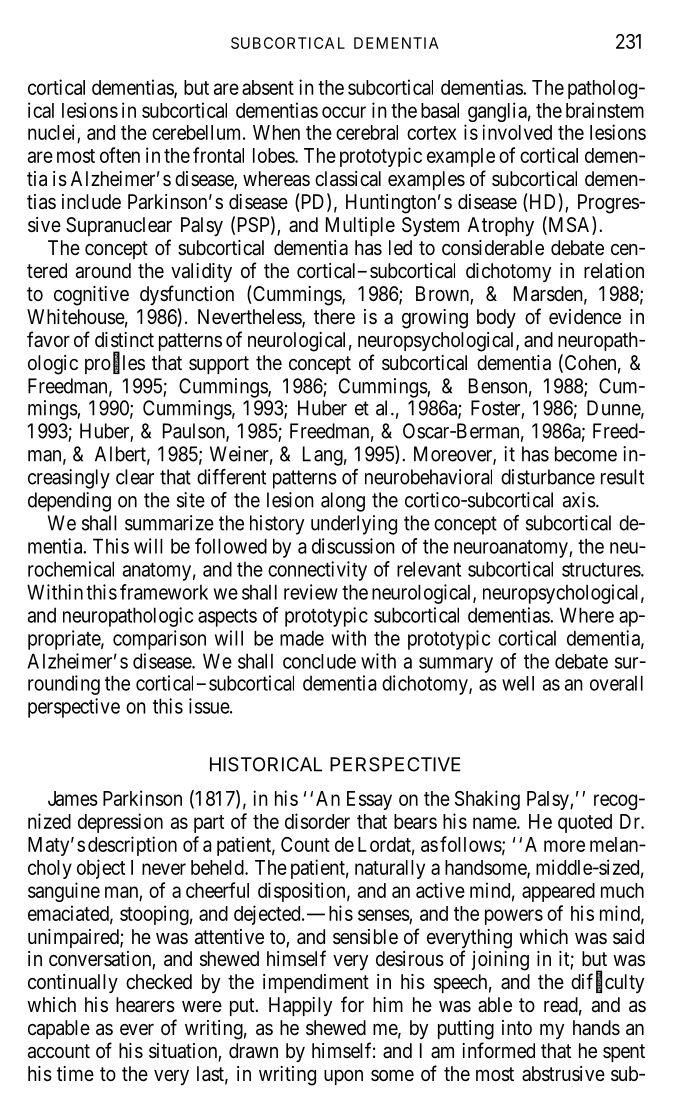 The image size is (698, 1113). What do you see at coordinates (517, 132) in the image?
I see `involved` at bounding box center [517, 132].
